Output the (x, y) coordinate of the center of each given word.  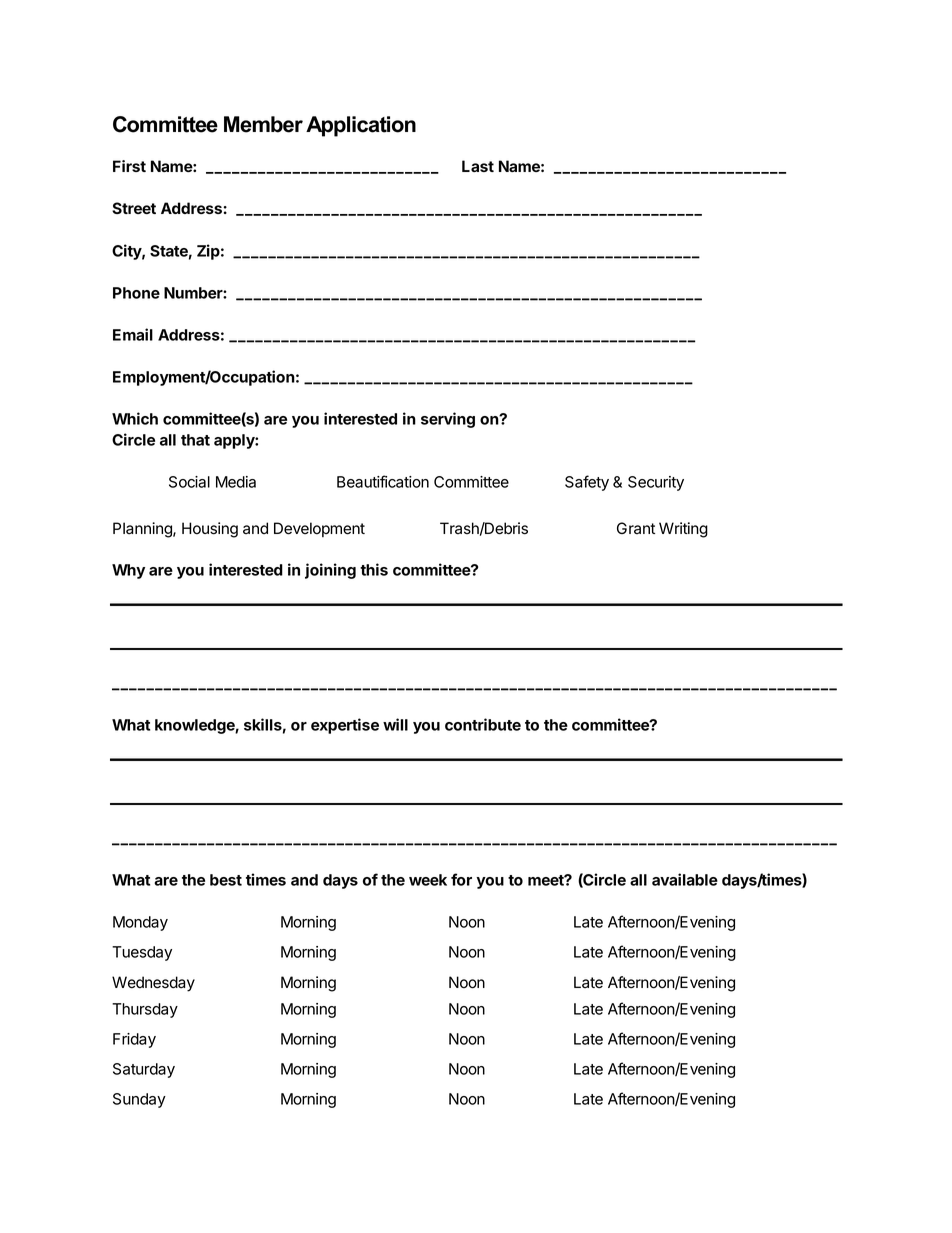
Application (361, 126)
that (195, 440)
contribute (483, 724)
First (129, 166)
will (395, 724)
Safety (587, 483)
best (226, 880)
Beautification (383, 481)
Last (478, 166)
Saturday (144, 1070)
